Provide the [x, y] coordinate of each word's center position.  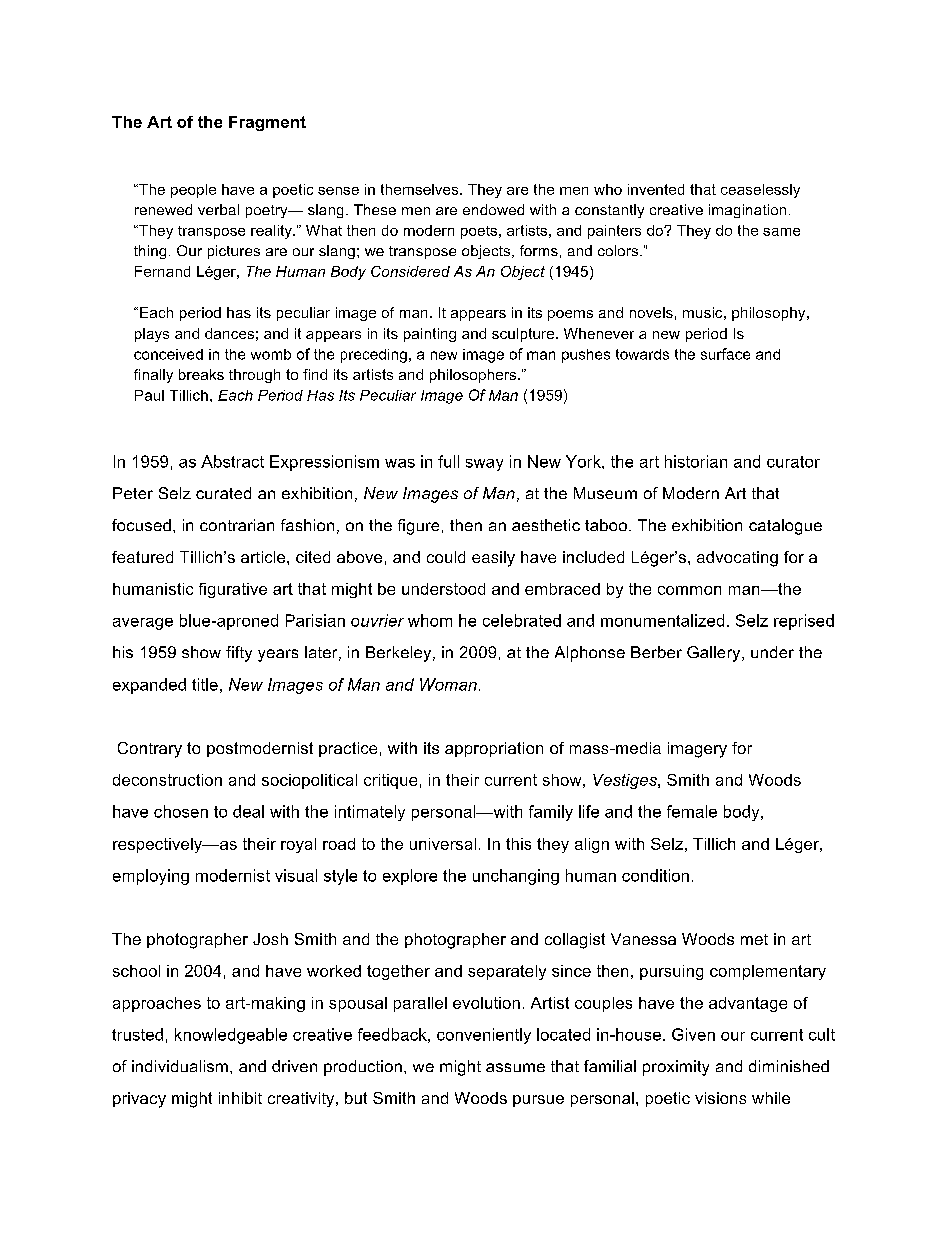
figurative [233, 590]
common [689, 590]
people [193, 191]
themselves [421, 189]
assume [515, 1067]
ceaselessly [760, 191]
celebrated [522, 620]
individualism [180, 1066]
